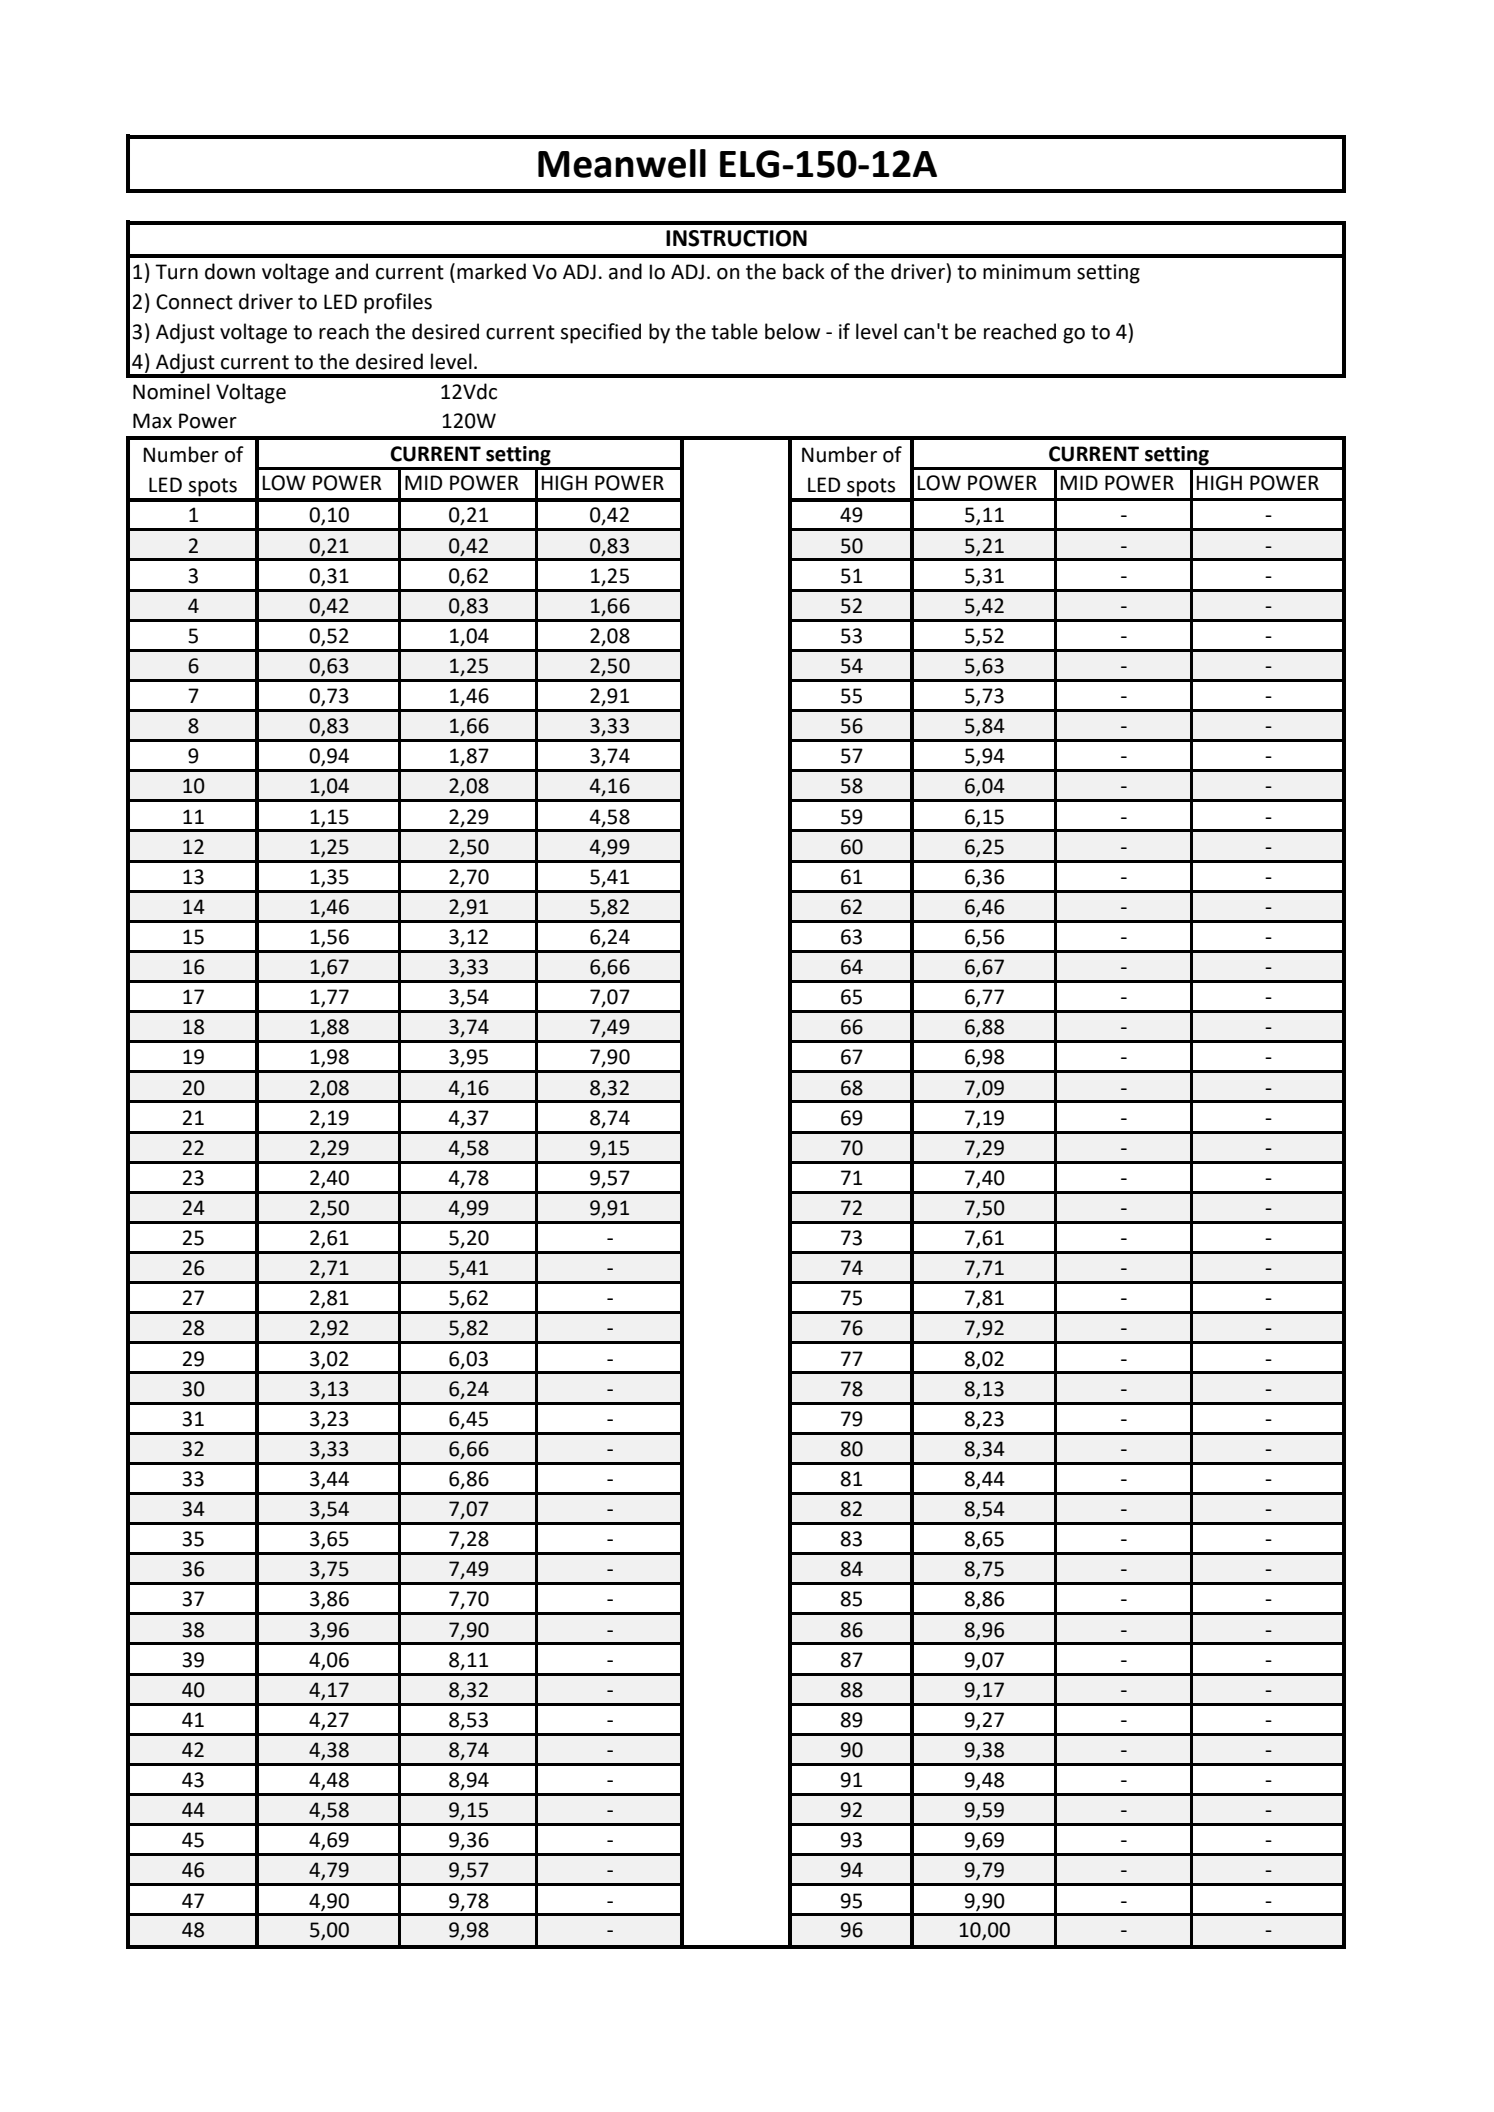  I want to click on INSTRUCTION, so click(736, 238).
